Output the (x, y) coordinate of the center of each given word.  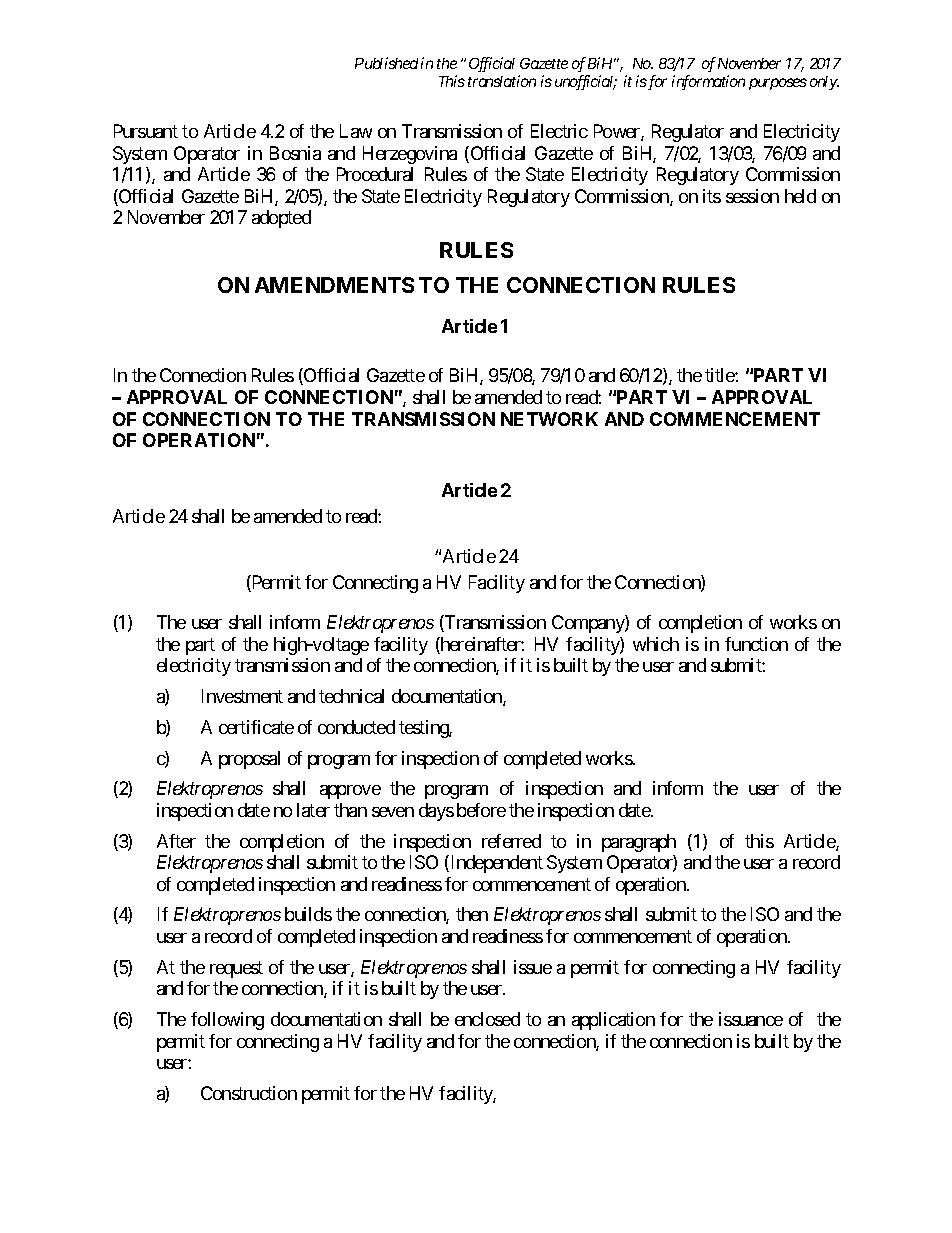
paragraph (639, 843)
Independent (495, 864)
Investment (242, 696)
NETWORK (549, 419)
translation (502, 81)
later (313, 810)
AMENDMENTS (334, 285)
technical (351, 696)
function (756, 644)
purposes (778, 84)
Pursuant (146, 131)
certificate (256, 727)
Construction (249, 1093)
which (656, 644)
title (720, 375)
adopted (281, 219)
